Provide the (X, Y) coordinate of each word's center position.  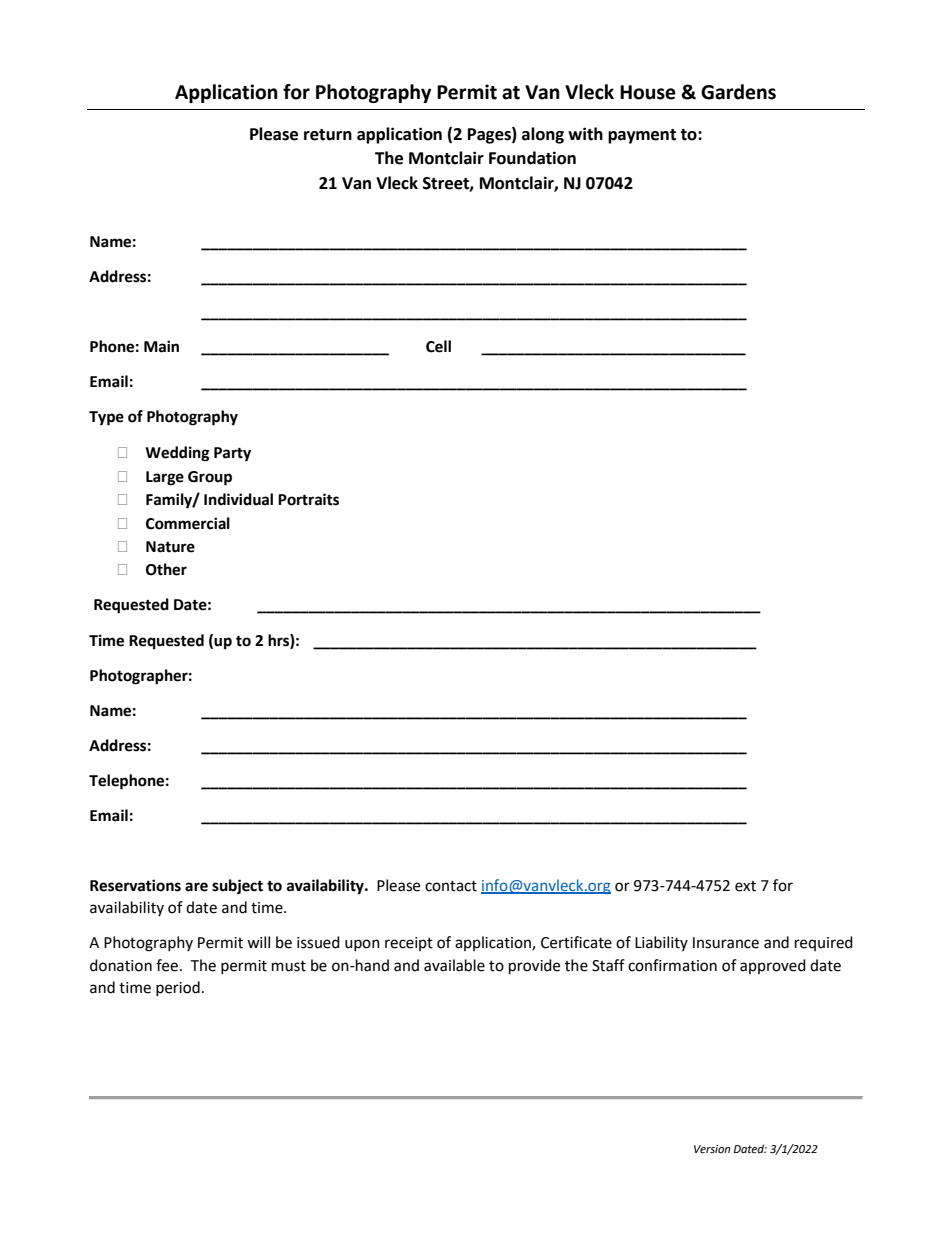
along (543, 135)
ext (745, 886)
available (454, 965)
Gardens (738, 92)
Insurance (726, 943)
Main (161, 346)
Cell (438, 346)
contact (451, 886)
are (196, 887)
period (178, 988)
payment (642, 136)
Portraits (308, 499)
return (328, 135)
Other (166, 569)
